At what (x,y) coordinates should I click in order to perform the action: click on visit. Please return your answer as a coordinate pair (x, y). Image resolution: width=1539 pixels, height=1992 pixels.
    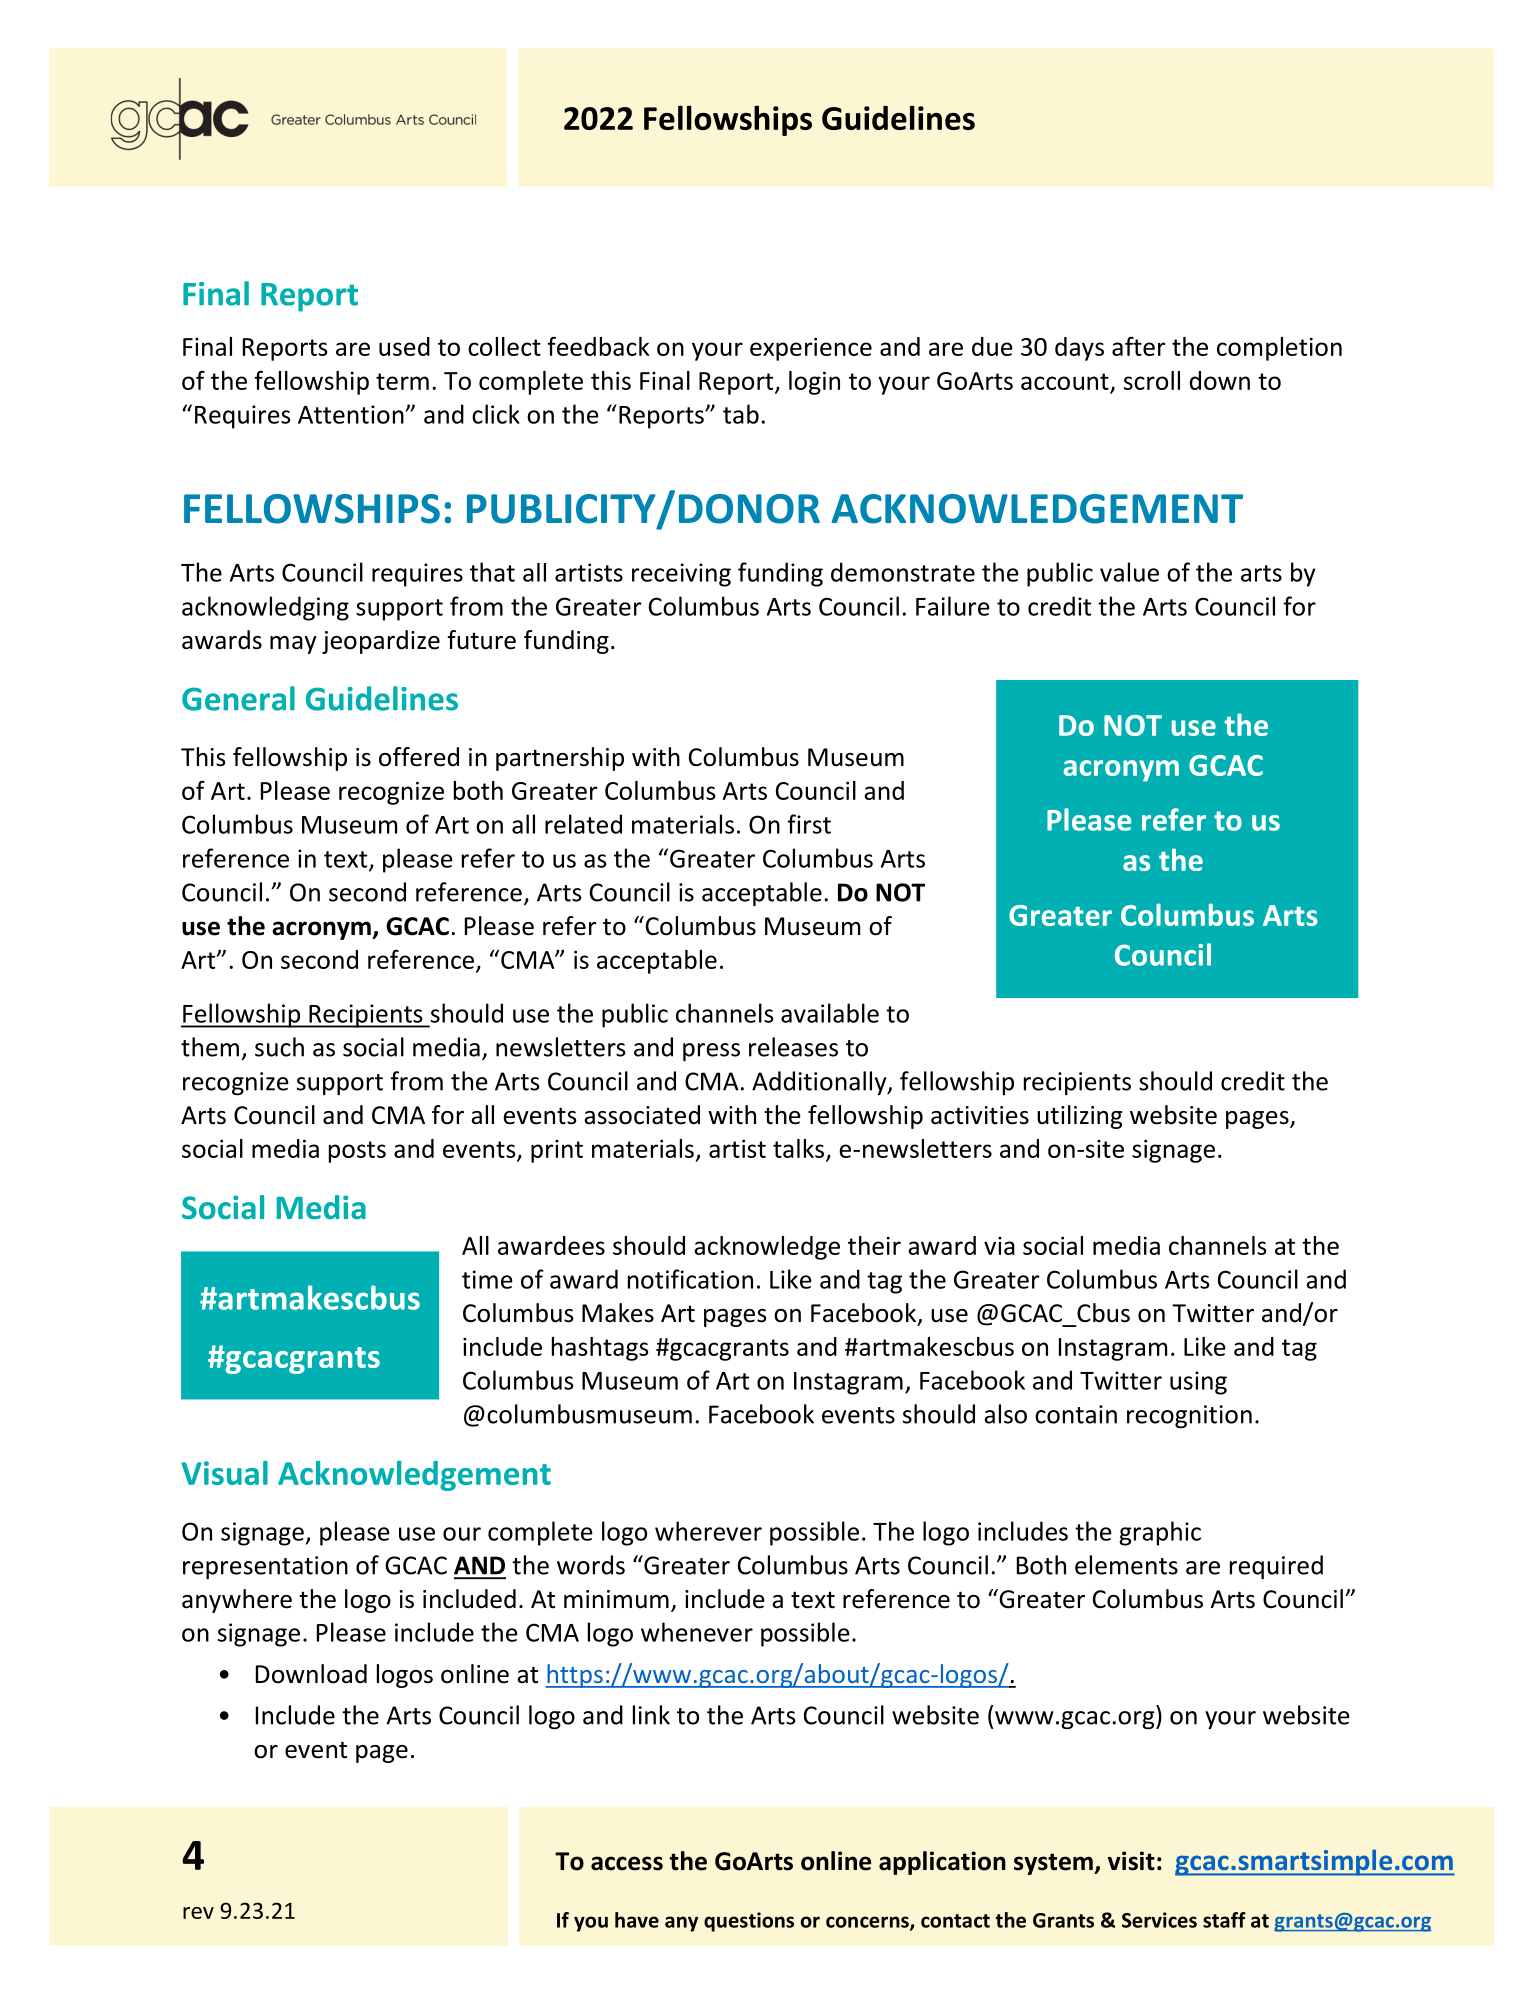
    Looking at the image, I should click on (1131, 1861).
